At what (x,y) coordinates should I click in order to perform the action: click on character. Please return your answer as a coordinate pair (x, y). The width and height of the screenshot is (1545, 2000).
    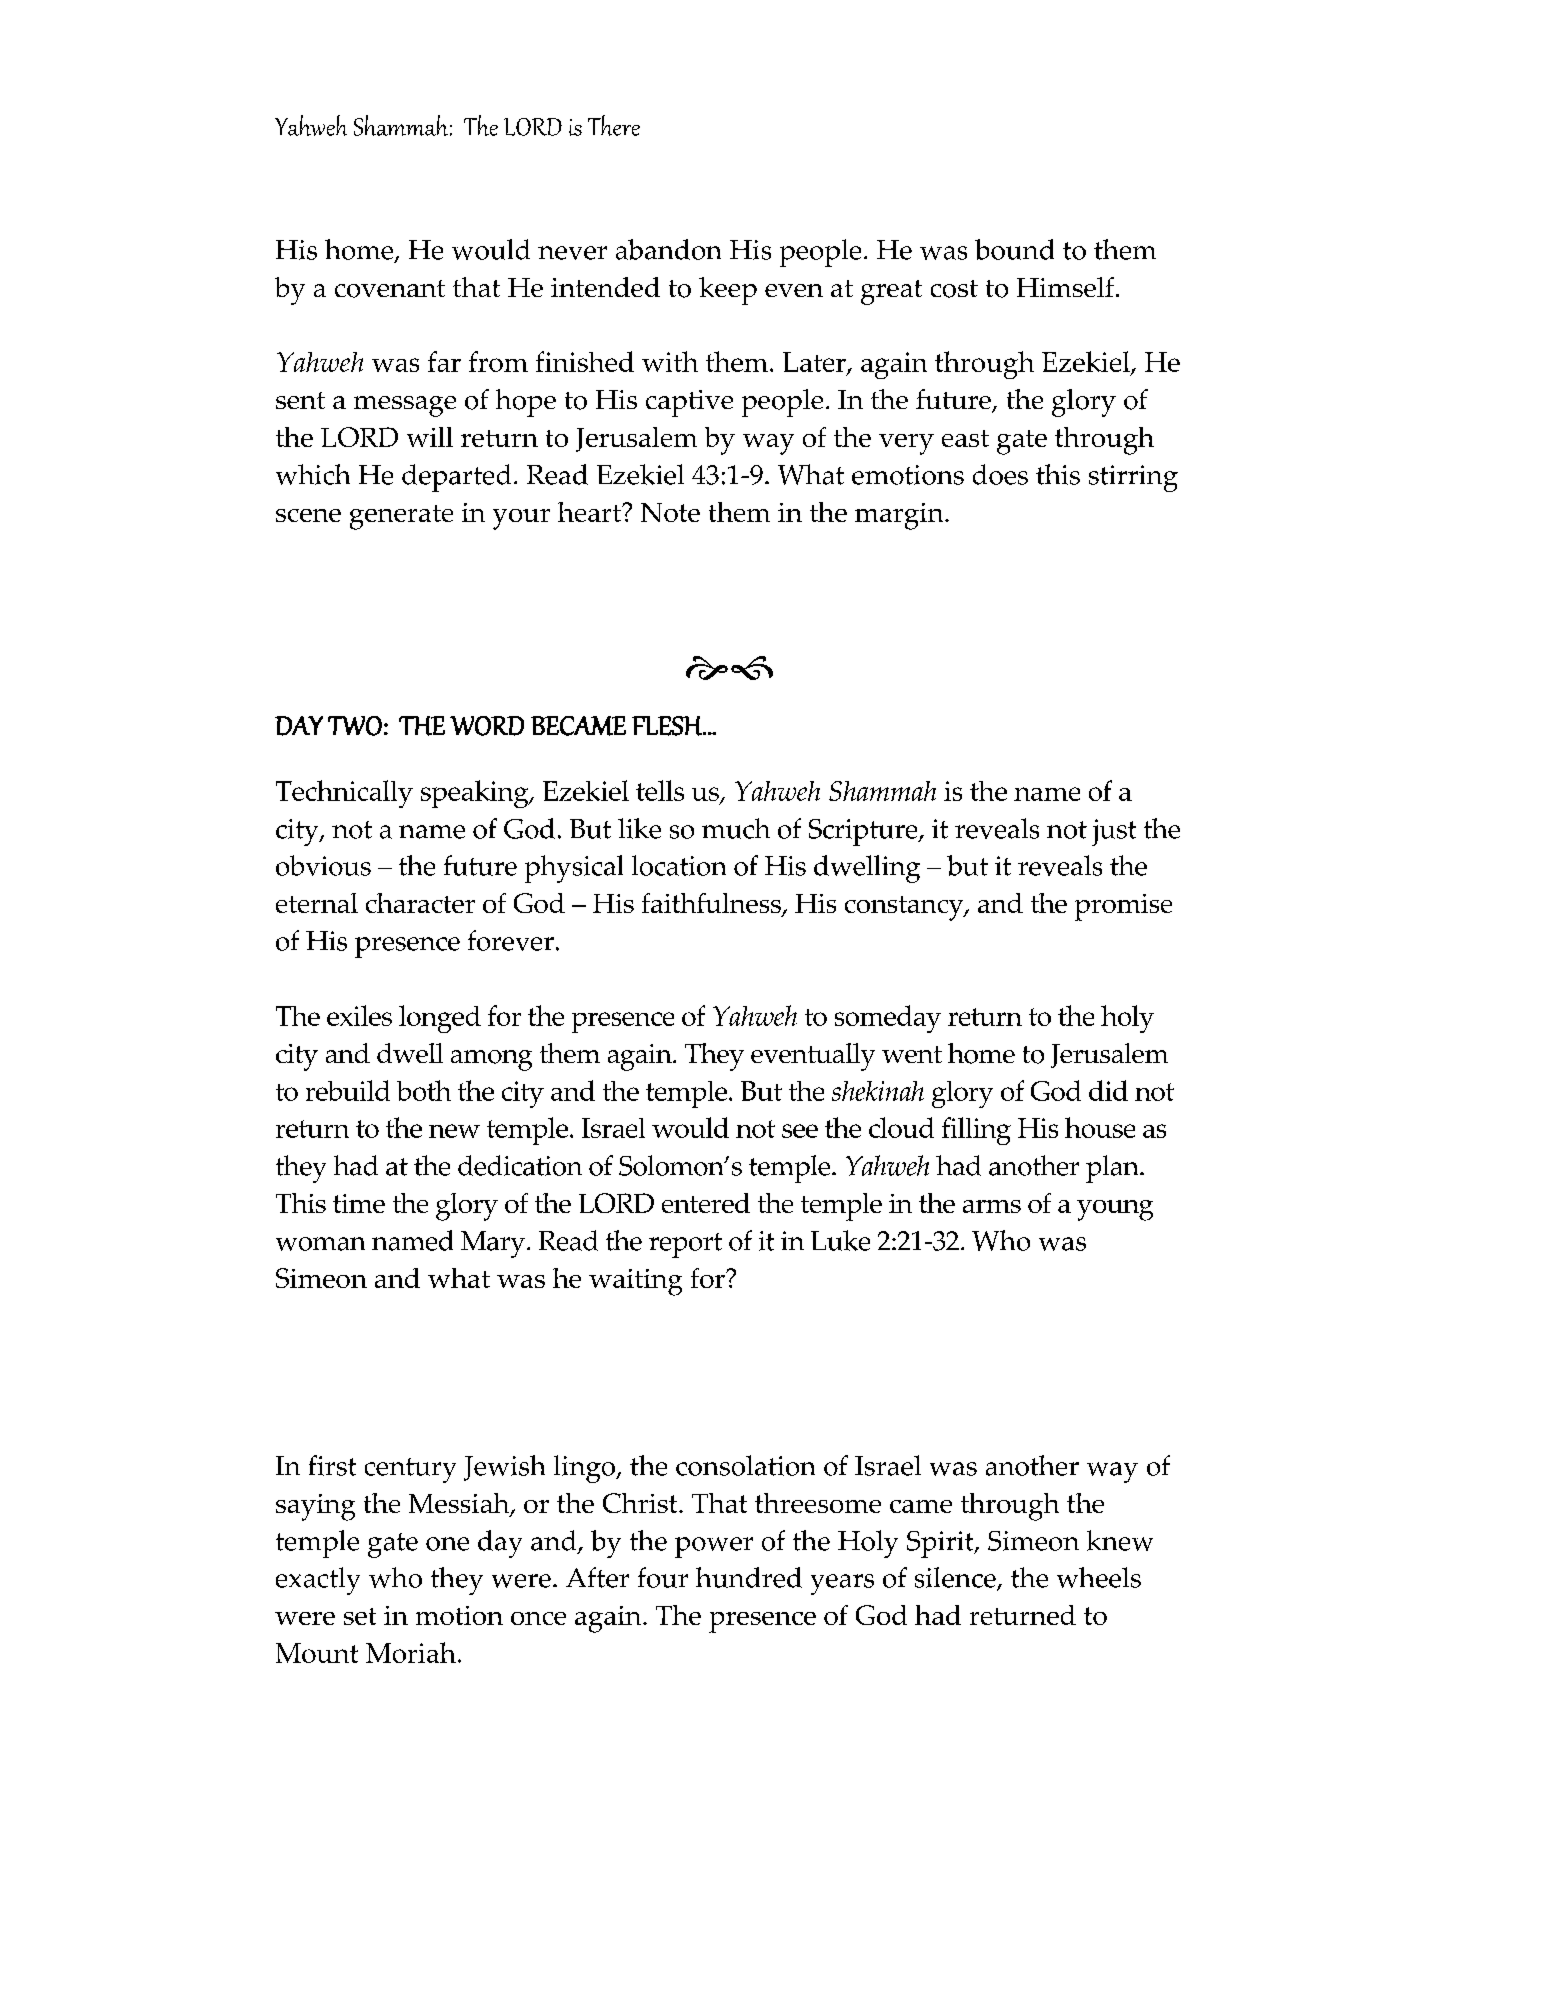
    Looking at the image, I should click on (420, 903).
